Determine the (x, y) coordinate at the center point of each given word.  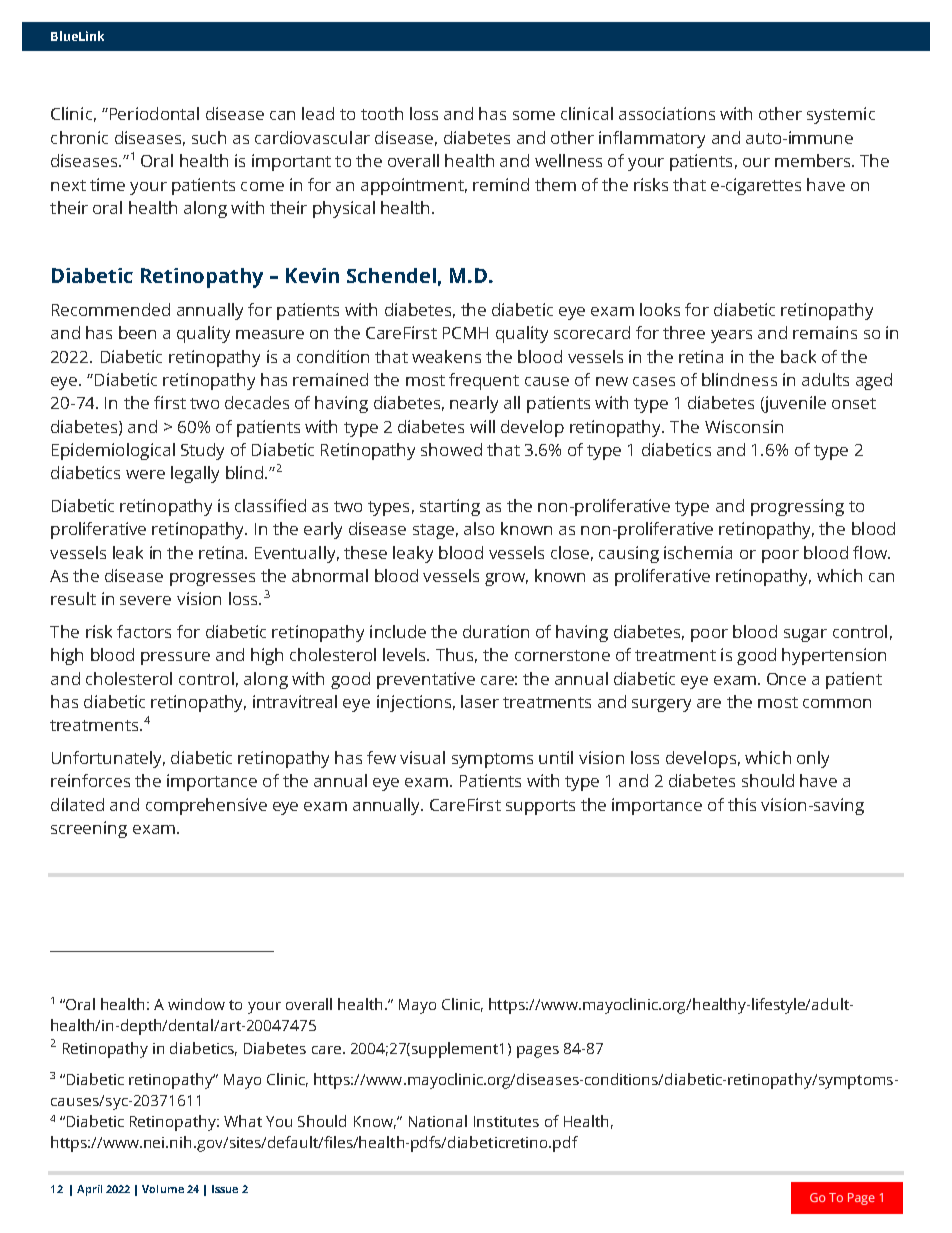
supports (540, 807)
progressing (797, 507)
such (209, 137)
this (742, 804)
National (438, 1121)
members (814, 160)
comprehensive (206, 806)
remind (501, 184)
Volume (163, 1189)
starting (450, 507)
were (145, 474)
